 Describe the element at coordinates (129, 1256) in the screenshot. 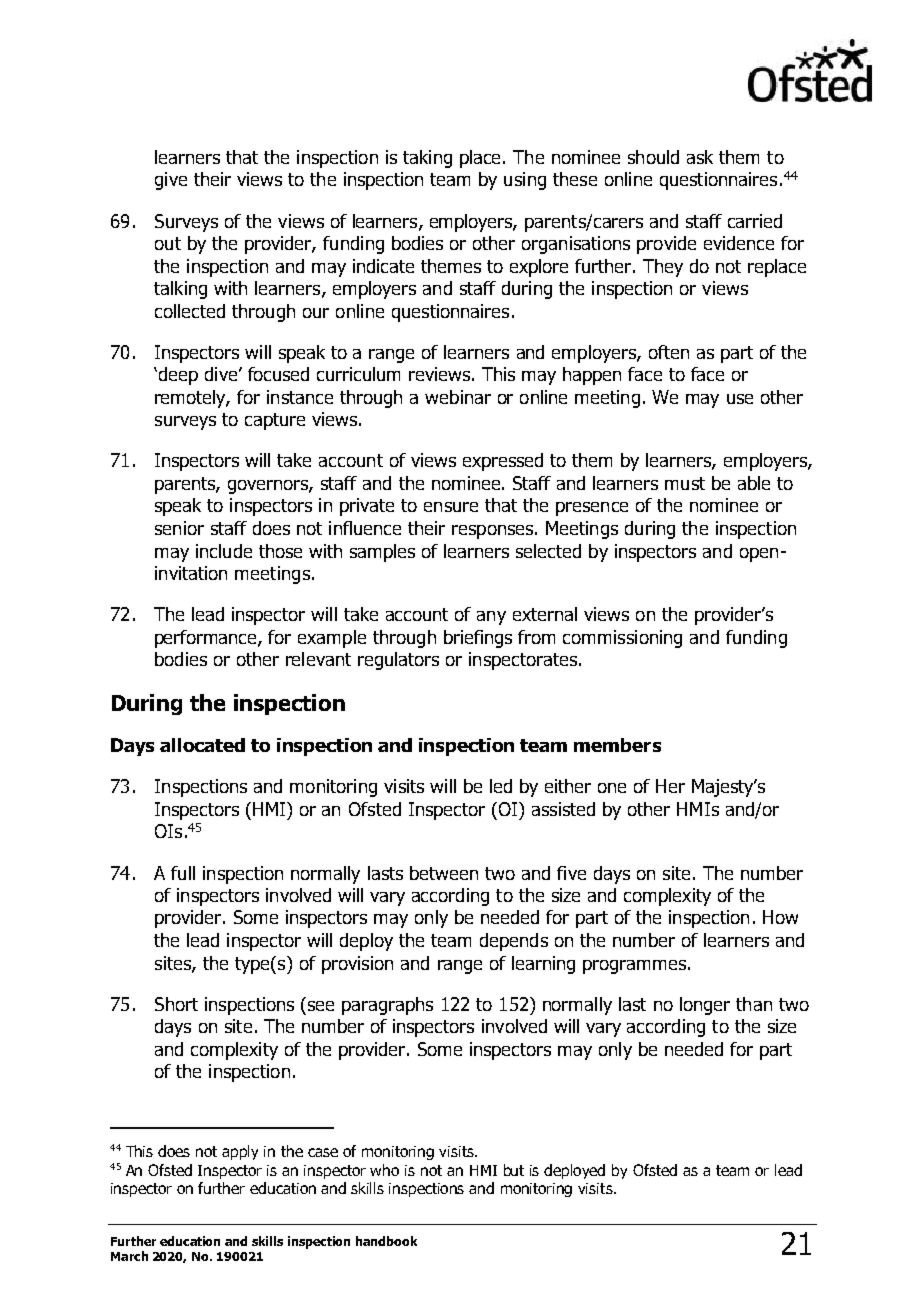

I see `March` at that location.
